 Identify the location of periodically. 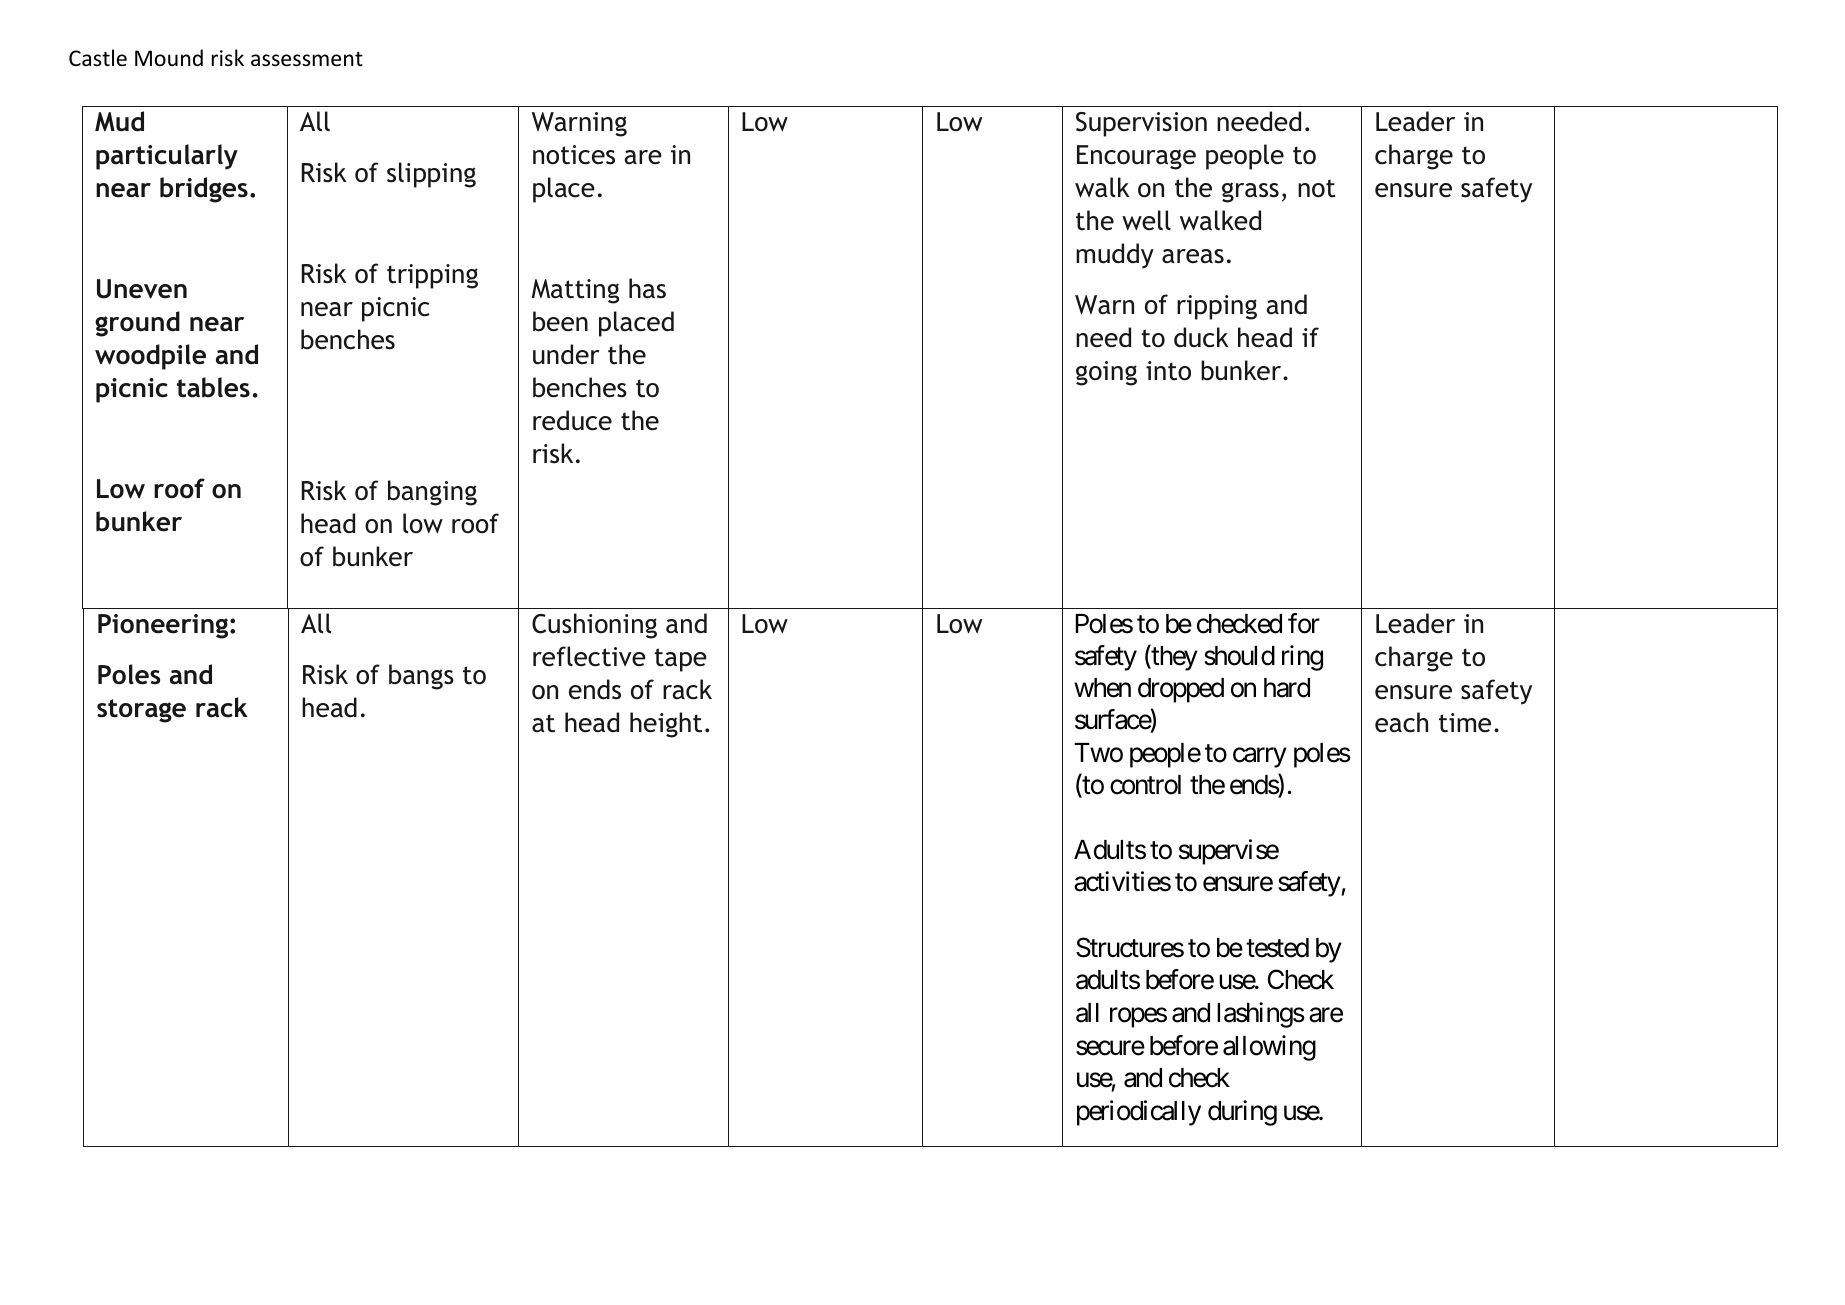
(1139, 1113).
